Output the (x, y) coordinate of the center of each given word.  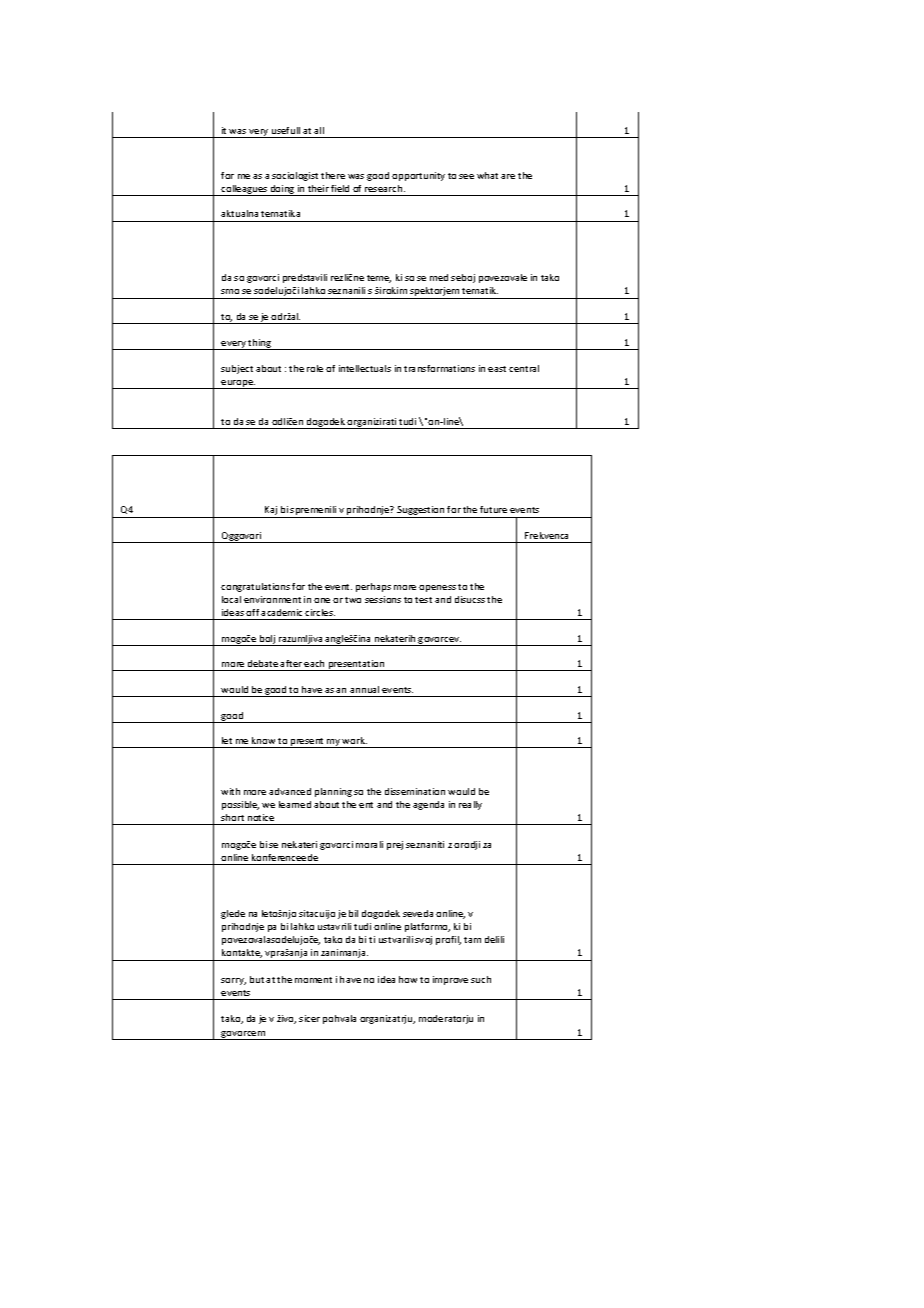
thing (260, 344)
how (408, 979)
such (481, 979)
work (354, 740)
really (470, 805)
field (340, 188)
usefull (286, 130)
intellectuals (365, 368)
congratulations (255, 587)
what (487, 175)
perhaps (373, 587)
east (497, 369)
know (263, 740)
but (257, 979)
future (493, 509)
